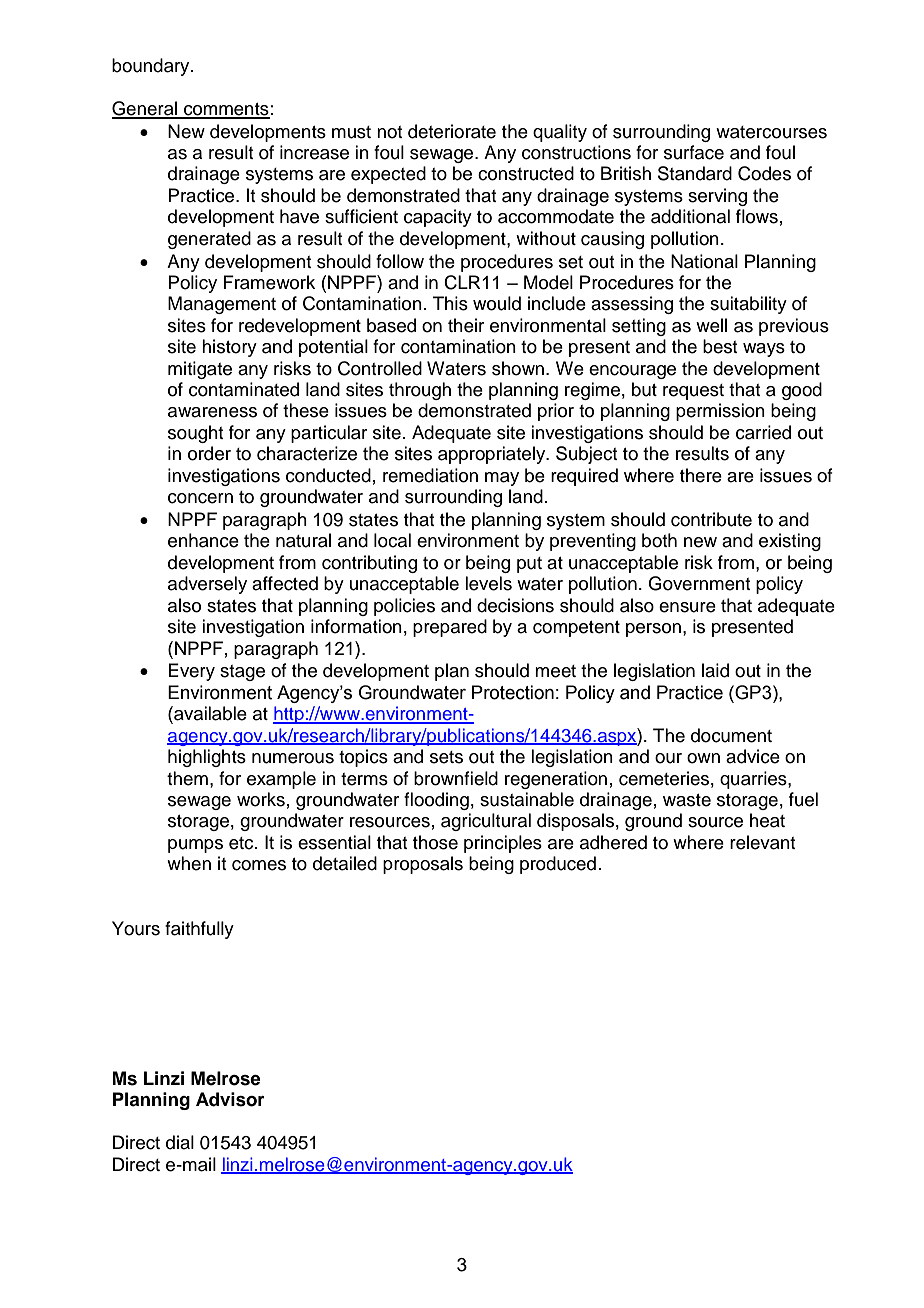 The height and width of the screenshot is (1308, 924). What do you see at coordinates (180, 1142) in the screenshot?
I see `dial` at bounding box center [180, 1142].
